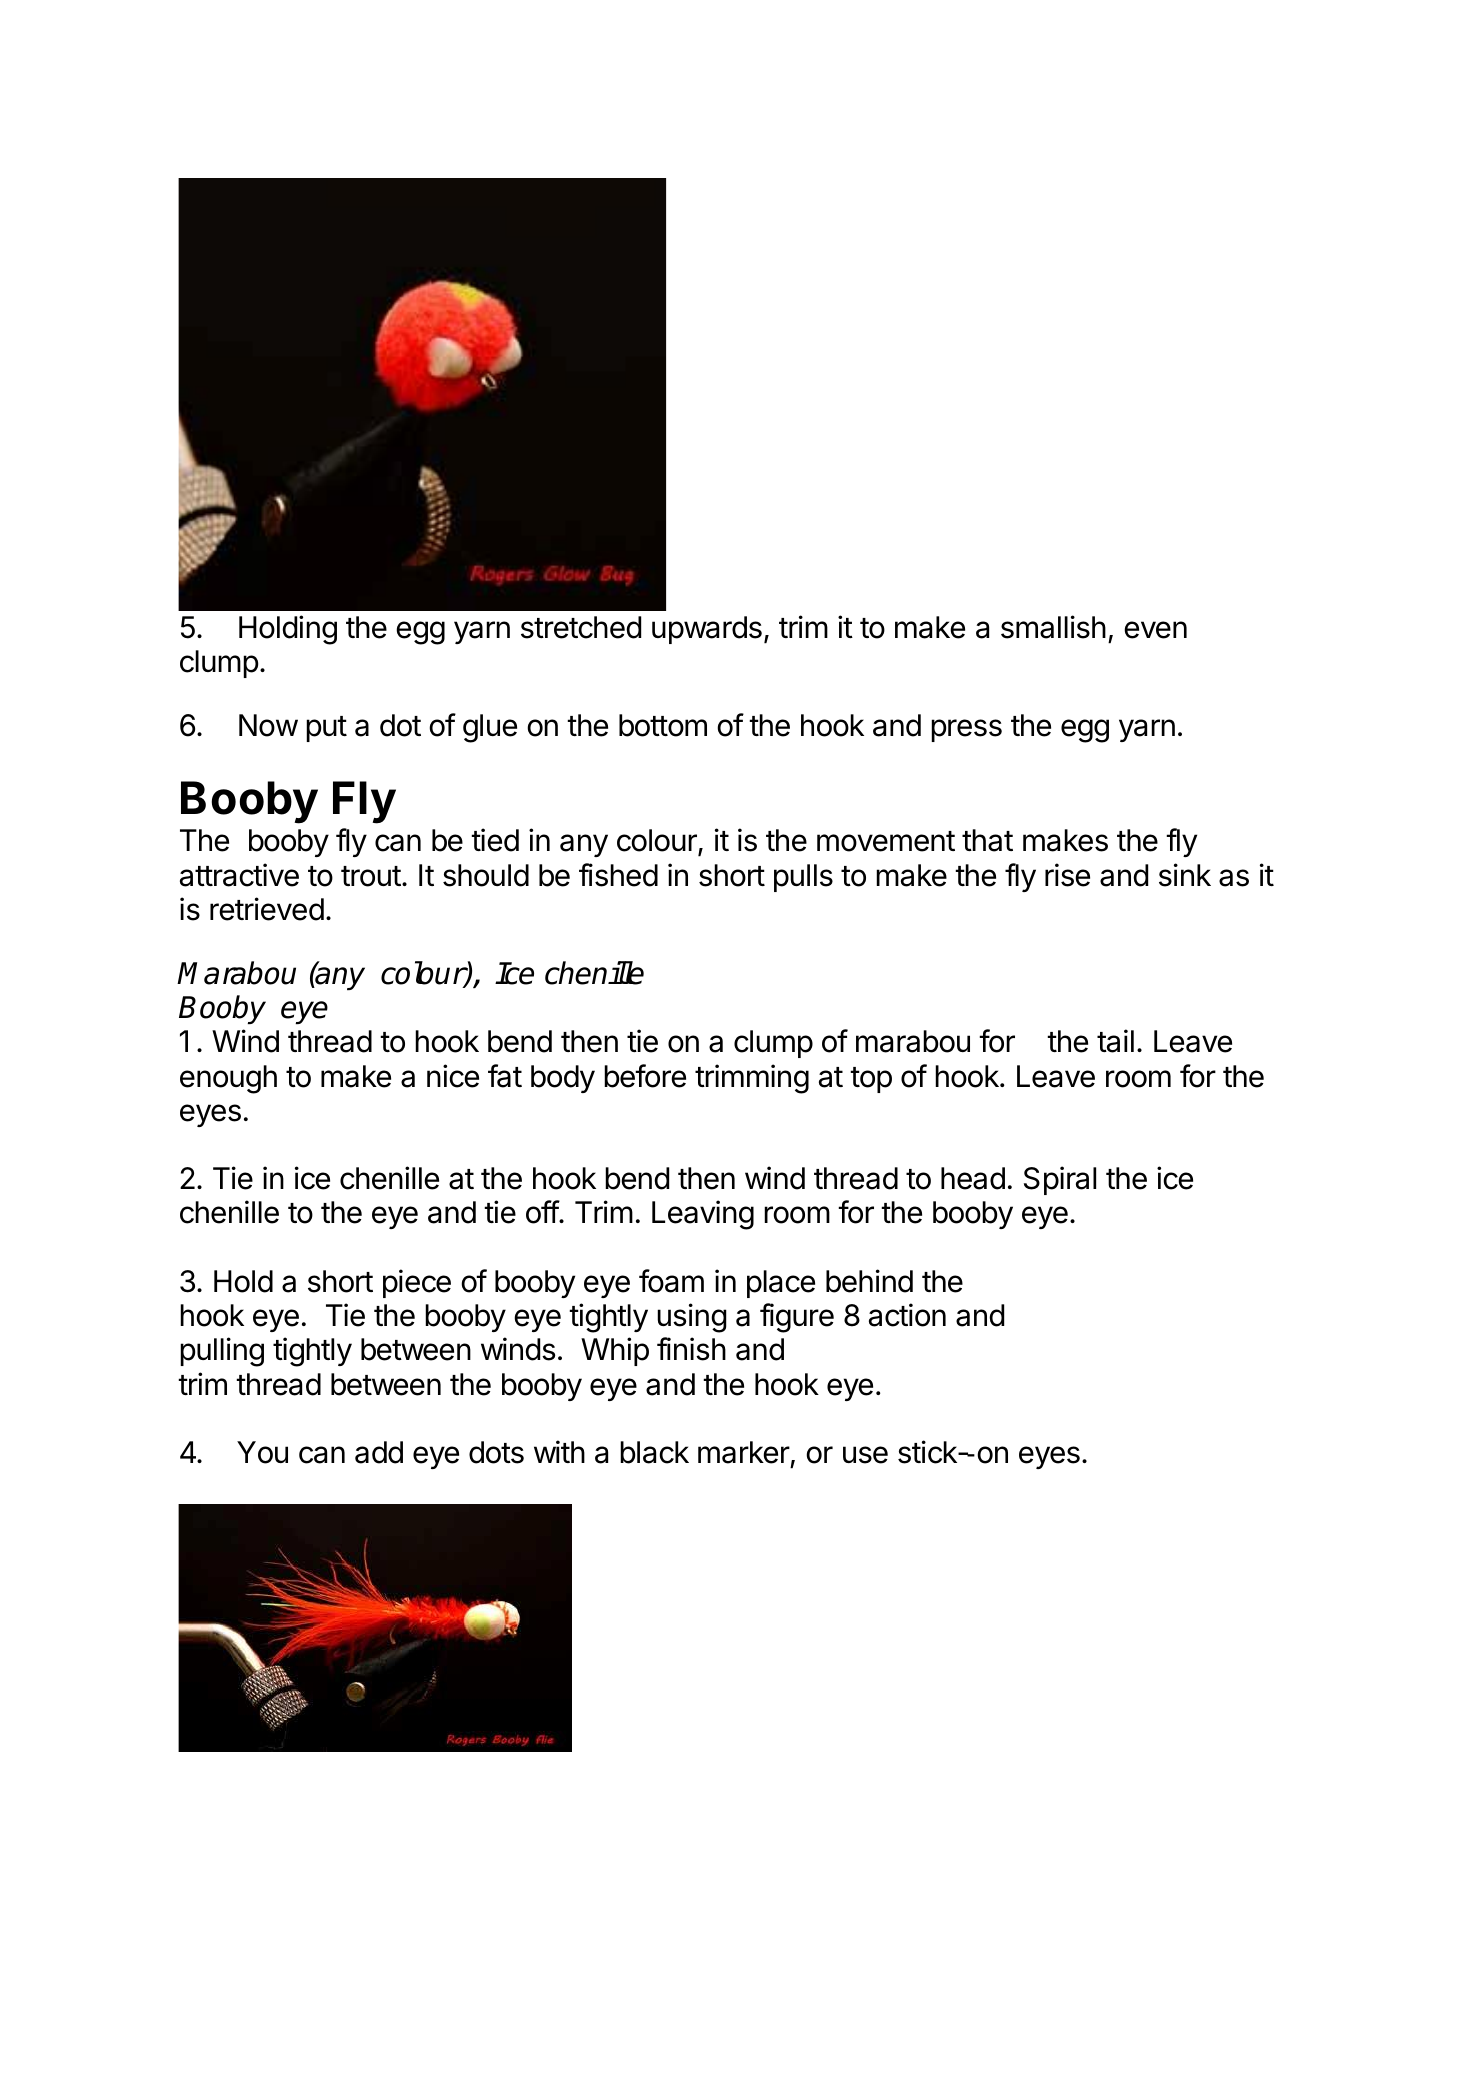 Image resolution: width=1477 pixels, height=2088 pixels. I want to click on put, so click(326, 729).
